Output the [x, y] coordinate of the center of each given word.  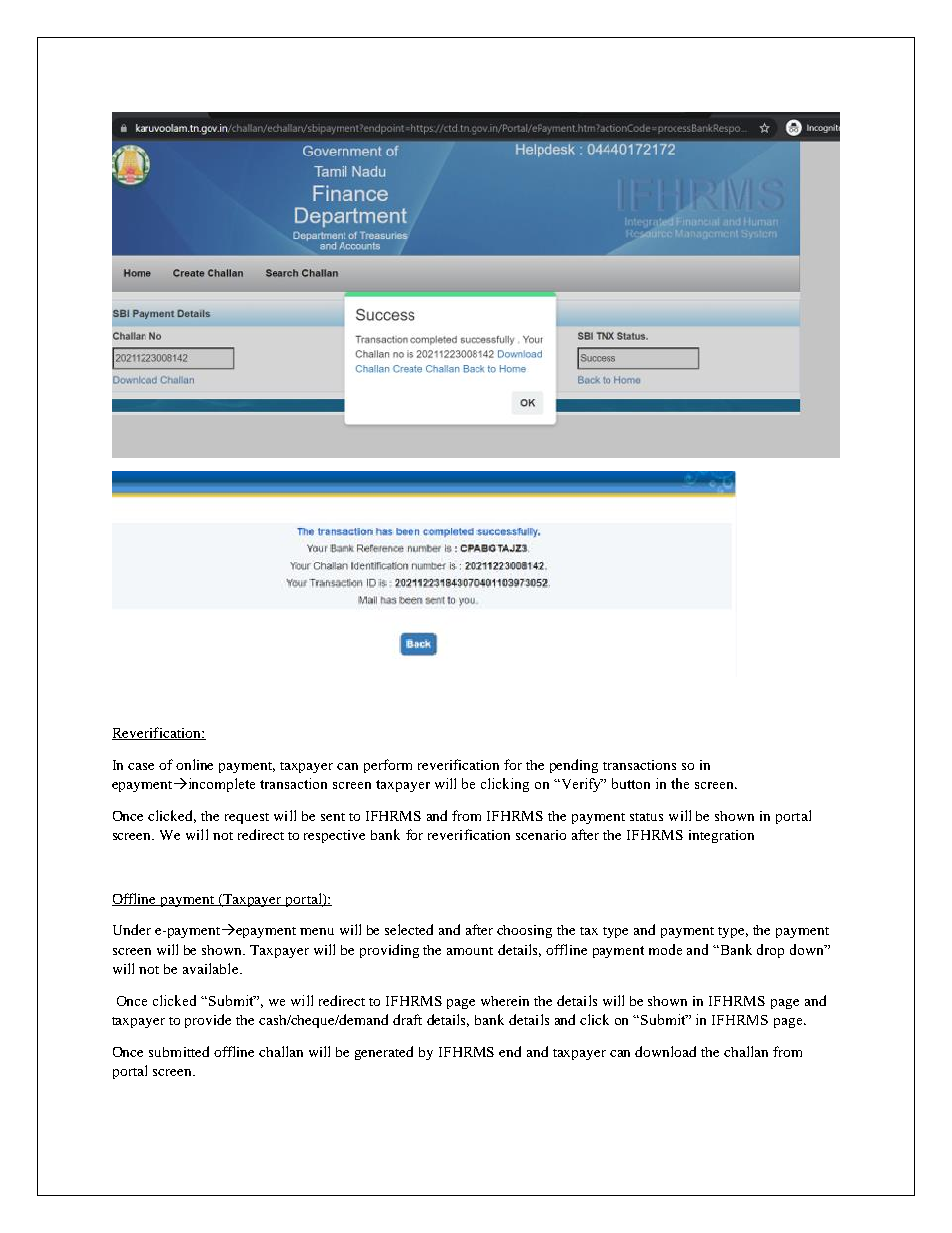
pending [574, 766]
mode [665, 949]
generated [384, 1053]
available [212, 968]
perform [388, 766]
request [247, 818]
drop [770, 951]
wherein [505, 1001]
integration [721, 836]
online [194, 764]
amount [470, 951]
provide [208, 1021]
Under [132, 929]
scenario [541, 835]
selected [409, 929]
